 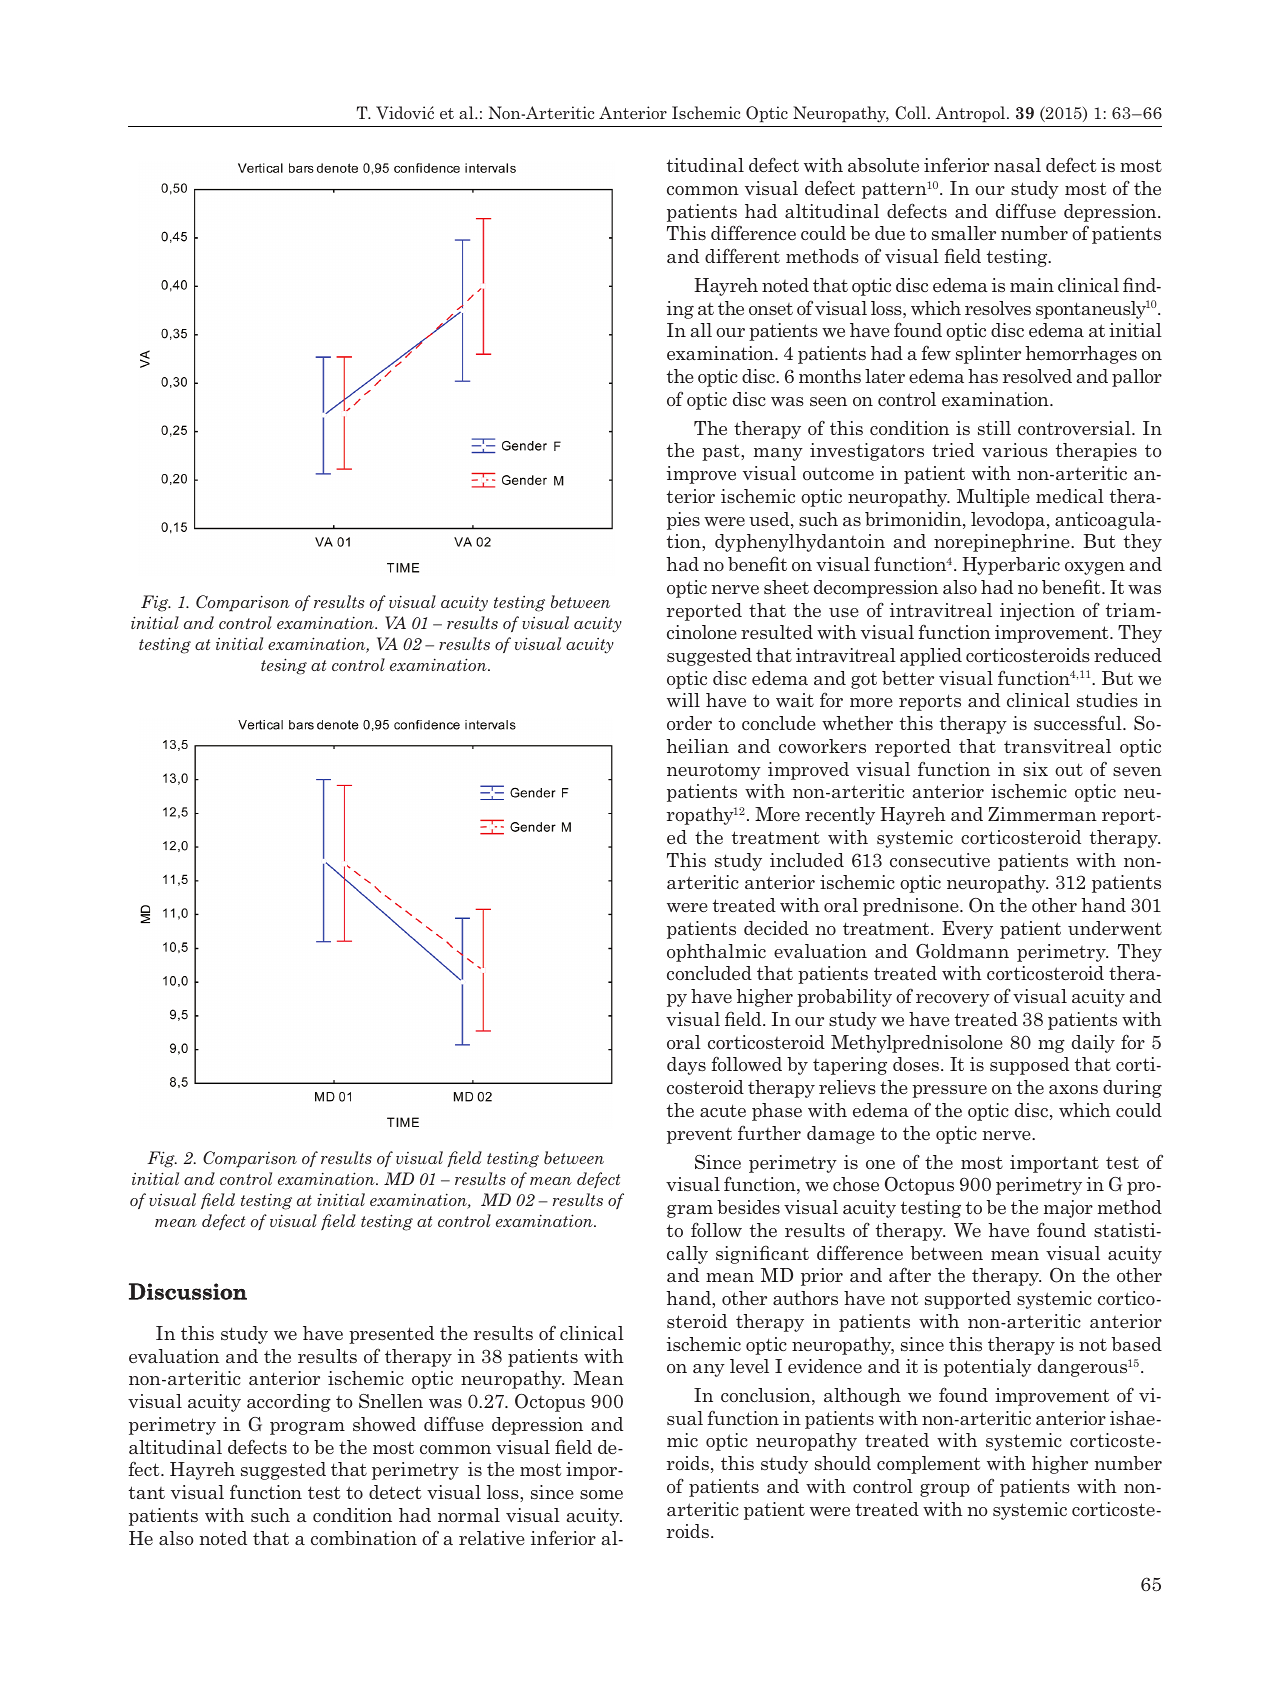 I want to click on nasal, so click(x=1017, y=165).
